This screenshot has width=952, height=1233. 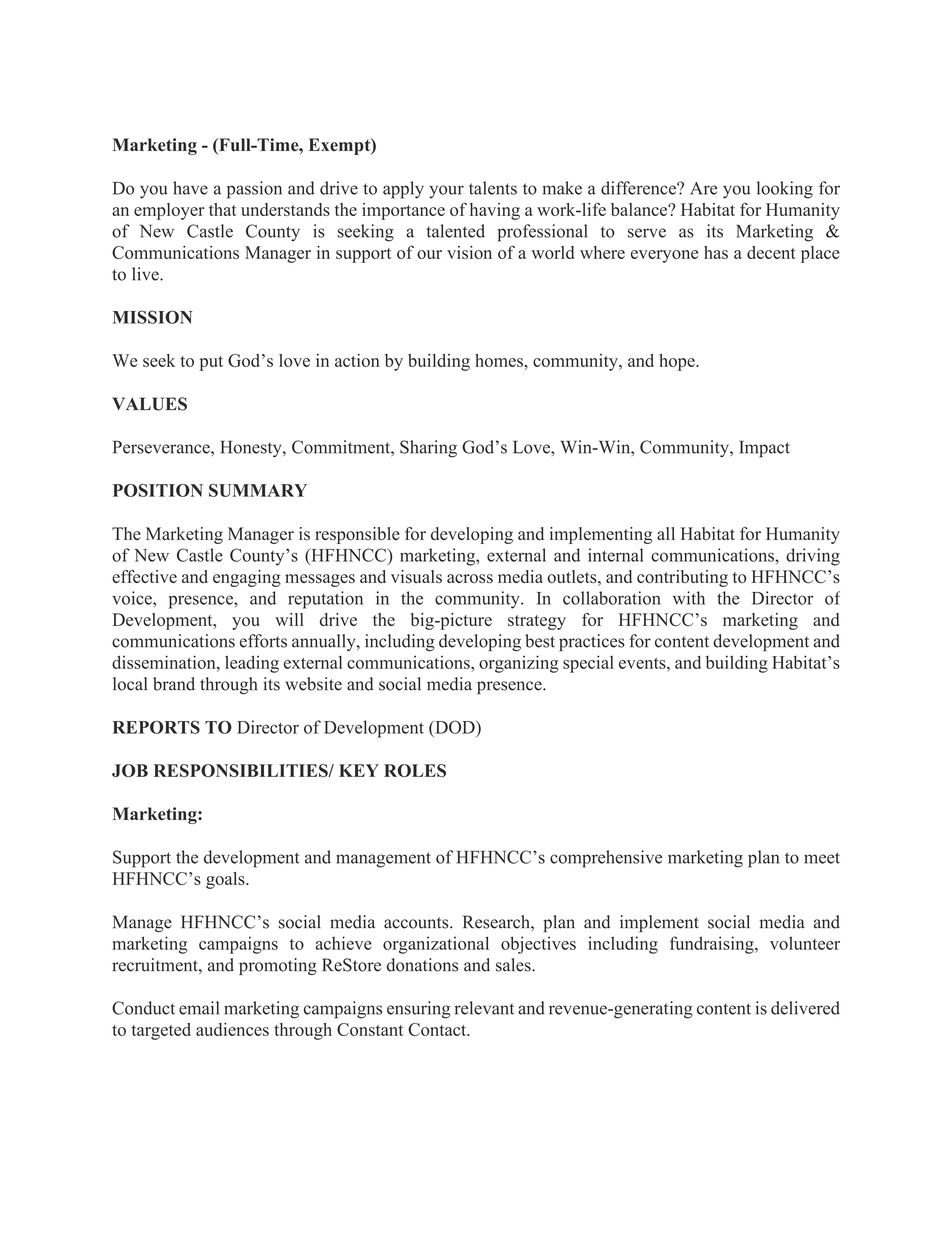 I want to click on across, so click(x=470, y=578).
